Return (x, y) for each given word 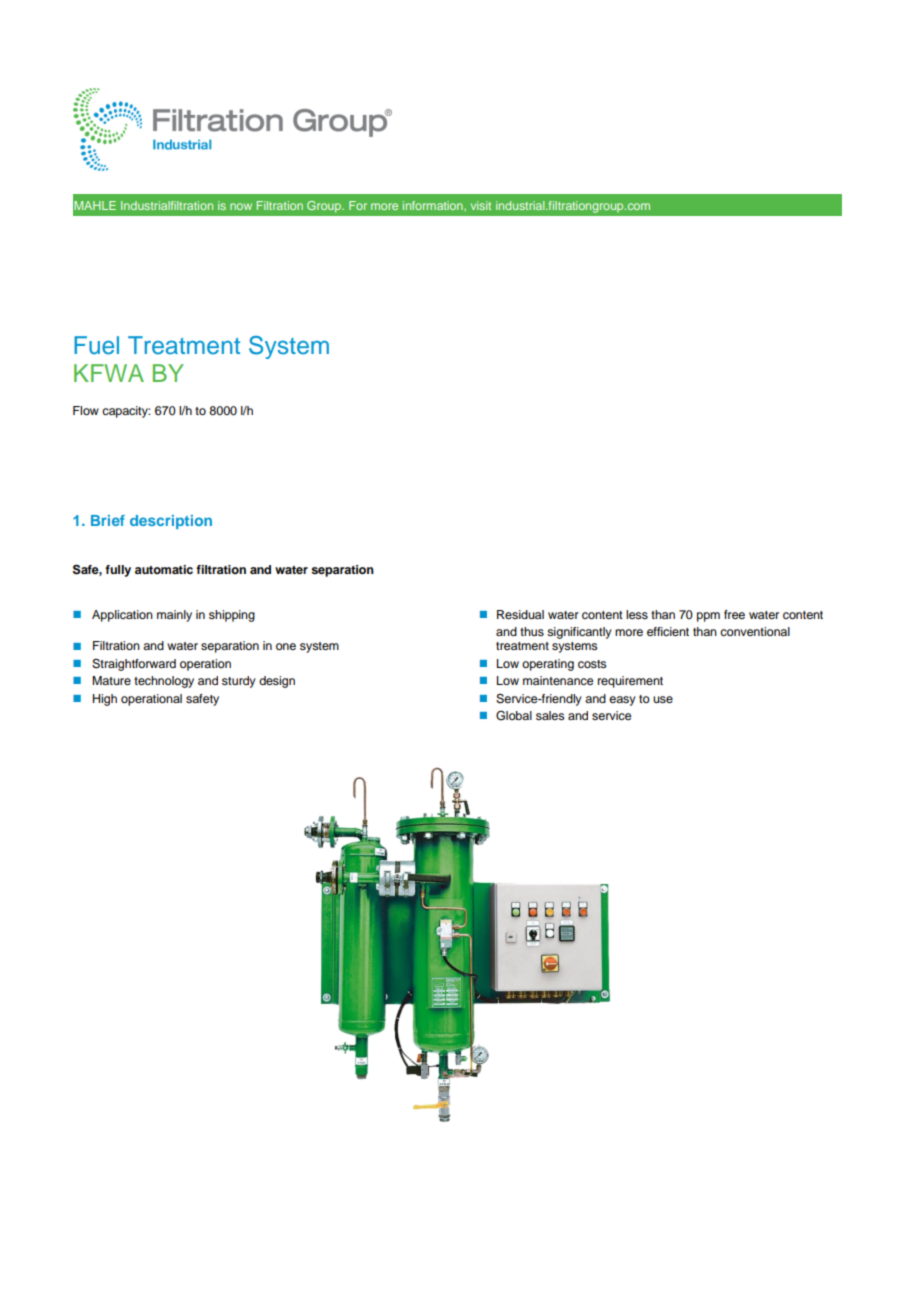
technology (164, 682)
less (637, 614)
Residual (520, 614)
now (241, 206)
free (734, 614)
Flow (86, 410)
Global (514, 716)
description (171, 522)
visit (481, 205)
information (434, 205)
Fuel (96, 345)
